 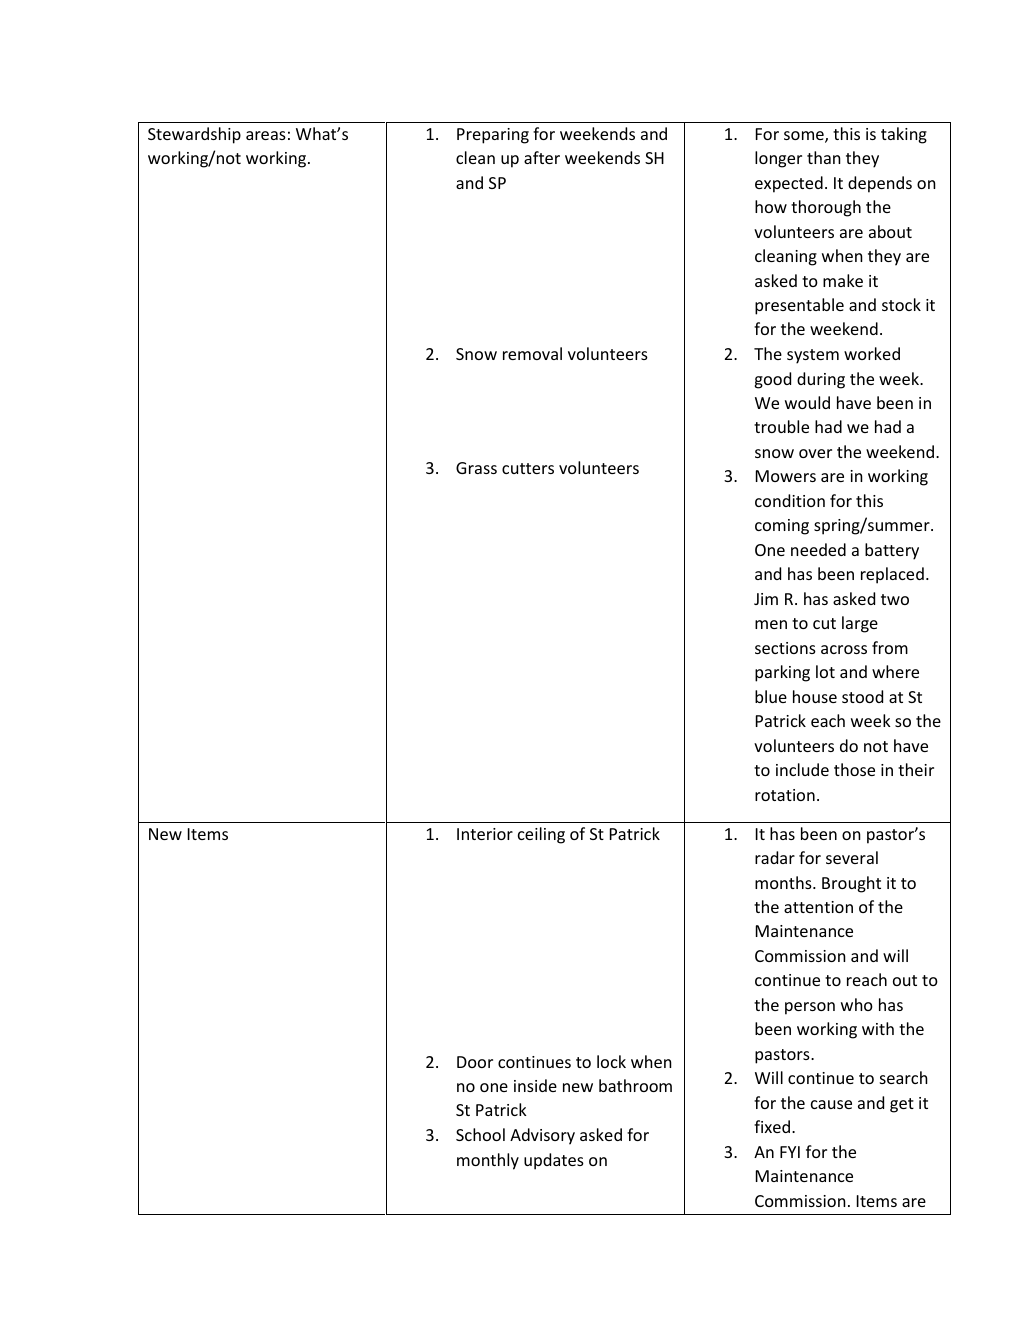 What do you see at coordinates (824, 157) in the page?
I see `than` at bounding box center [824, 157].
